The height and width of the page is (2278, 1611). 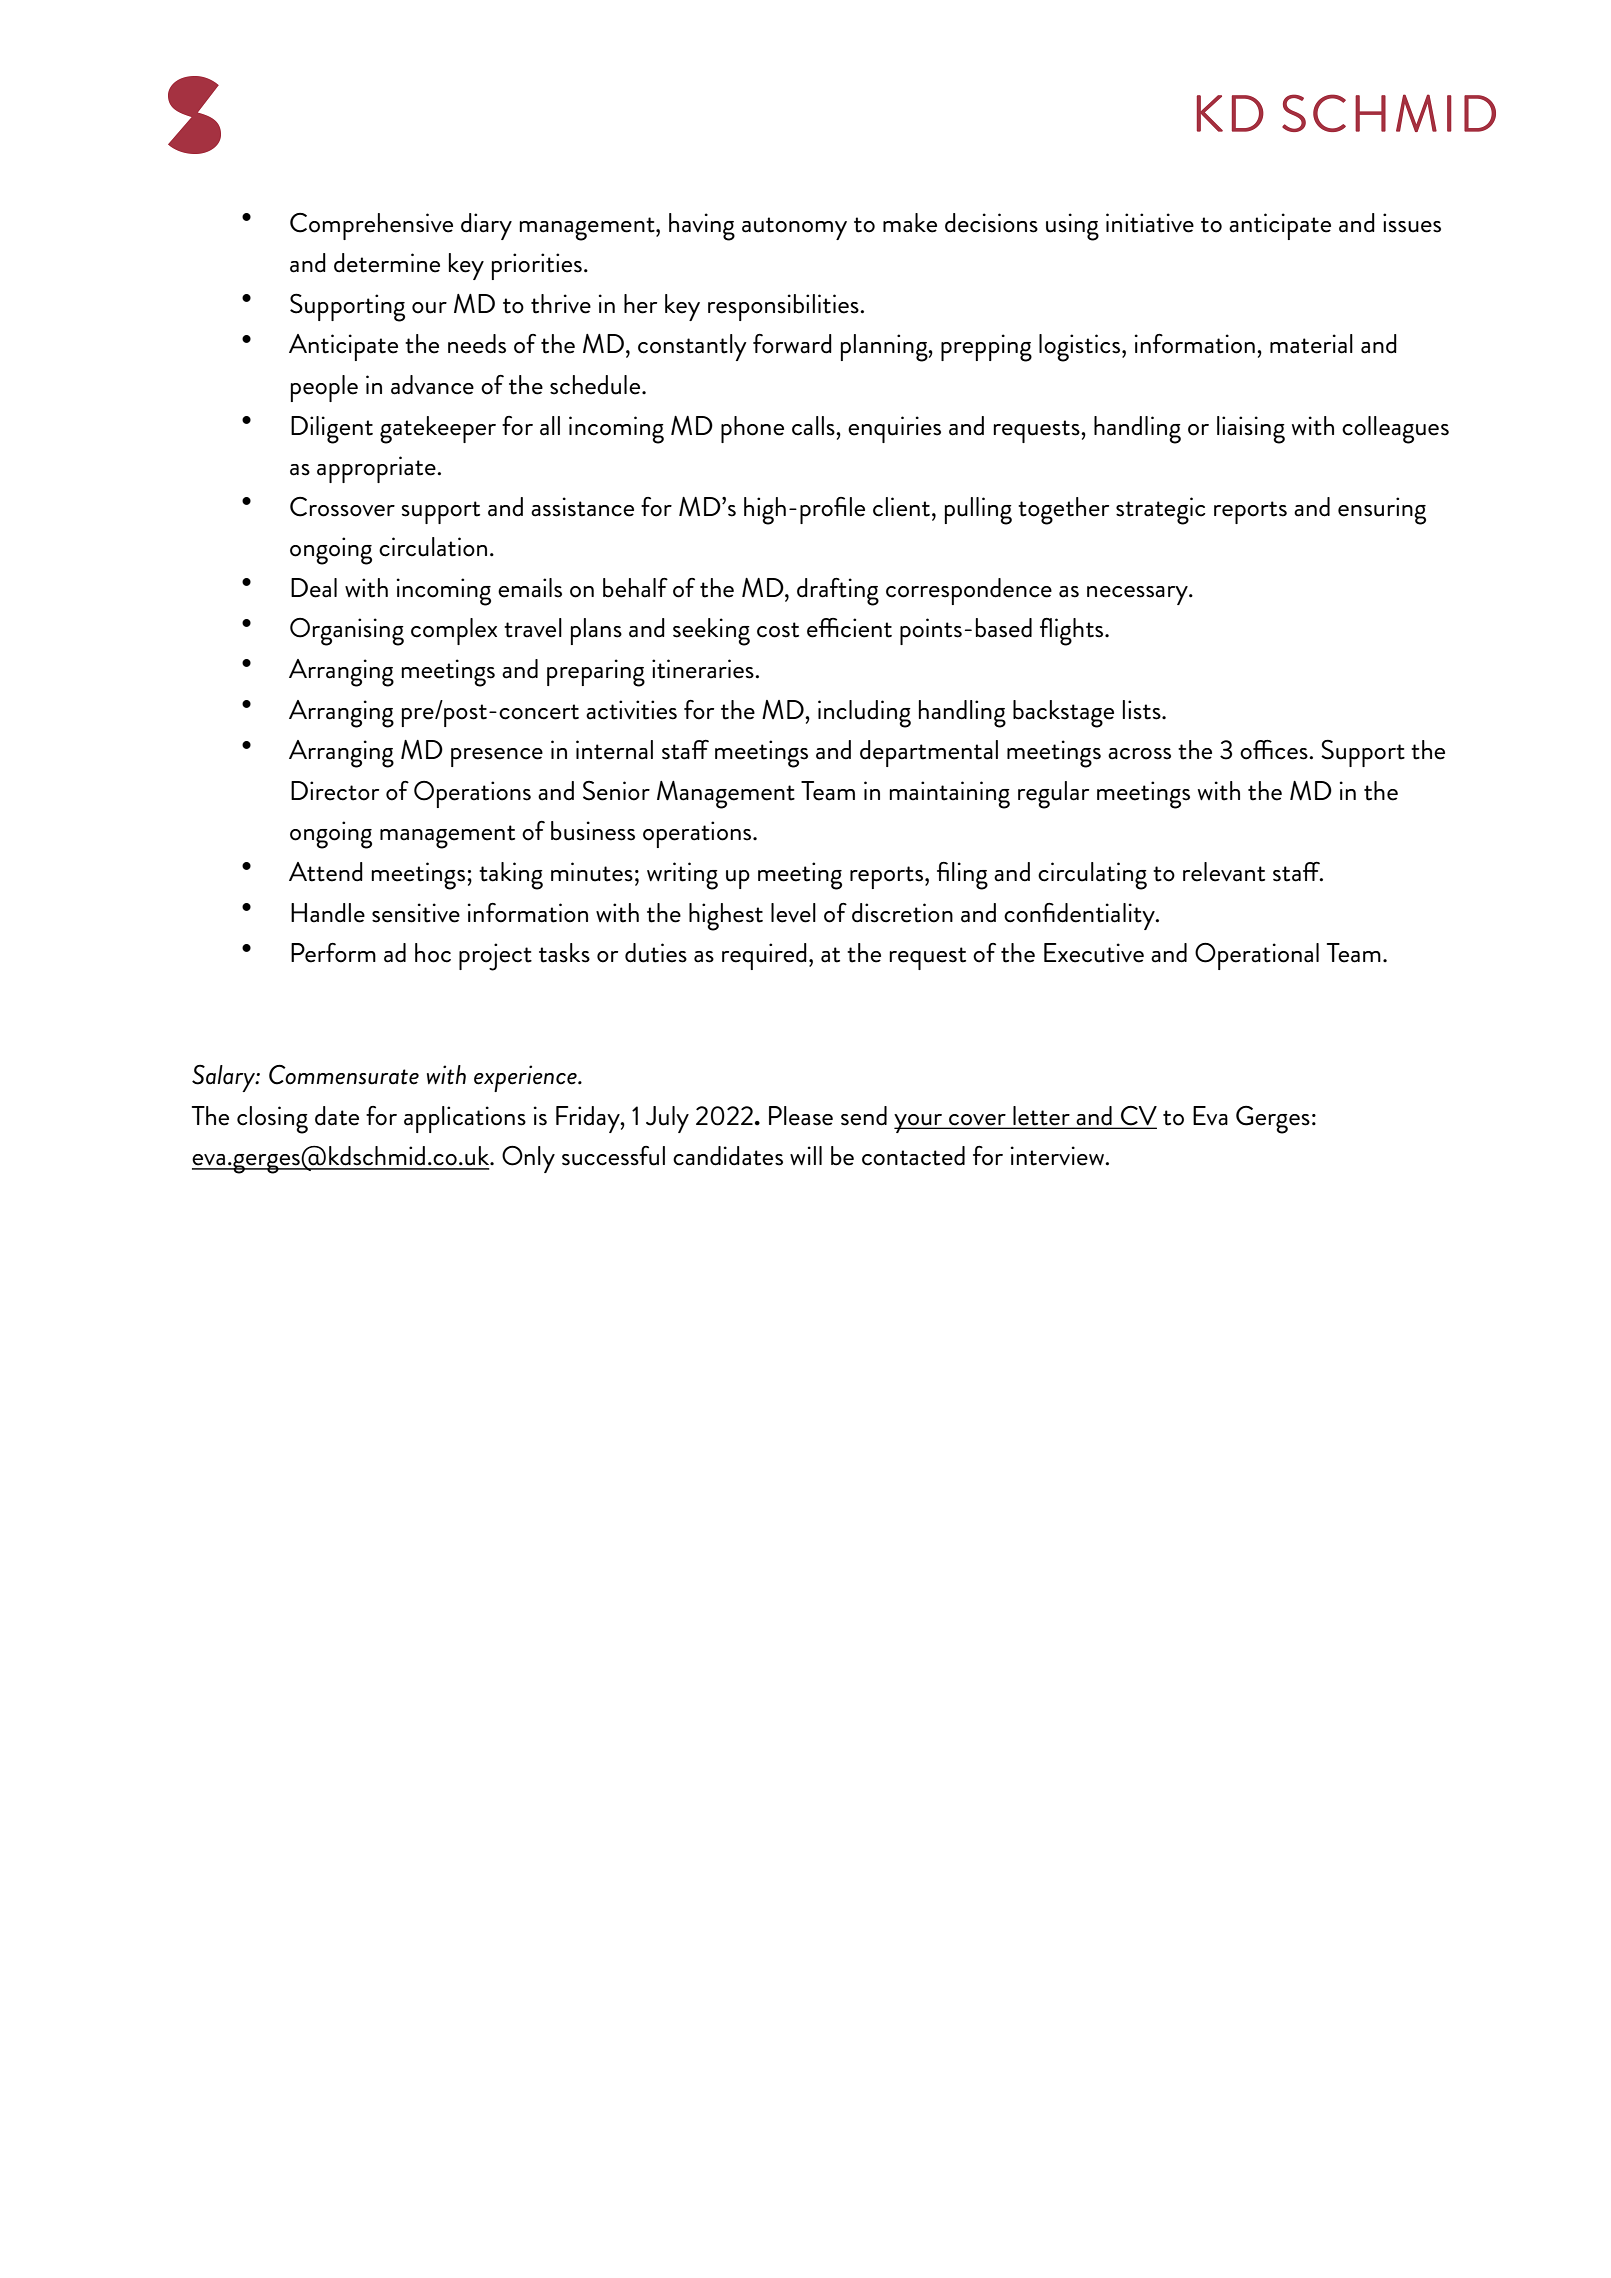 What do you see at coordinates (465, 1119) in the page?
I see `applications` at bounding box center [465, 1119].
